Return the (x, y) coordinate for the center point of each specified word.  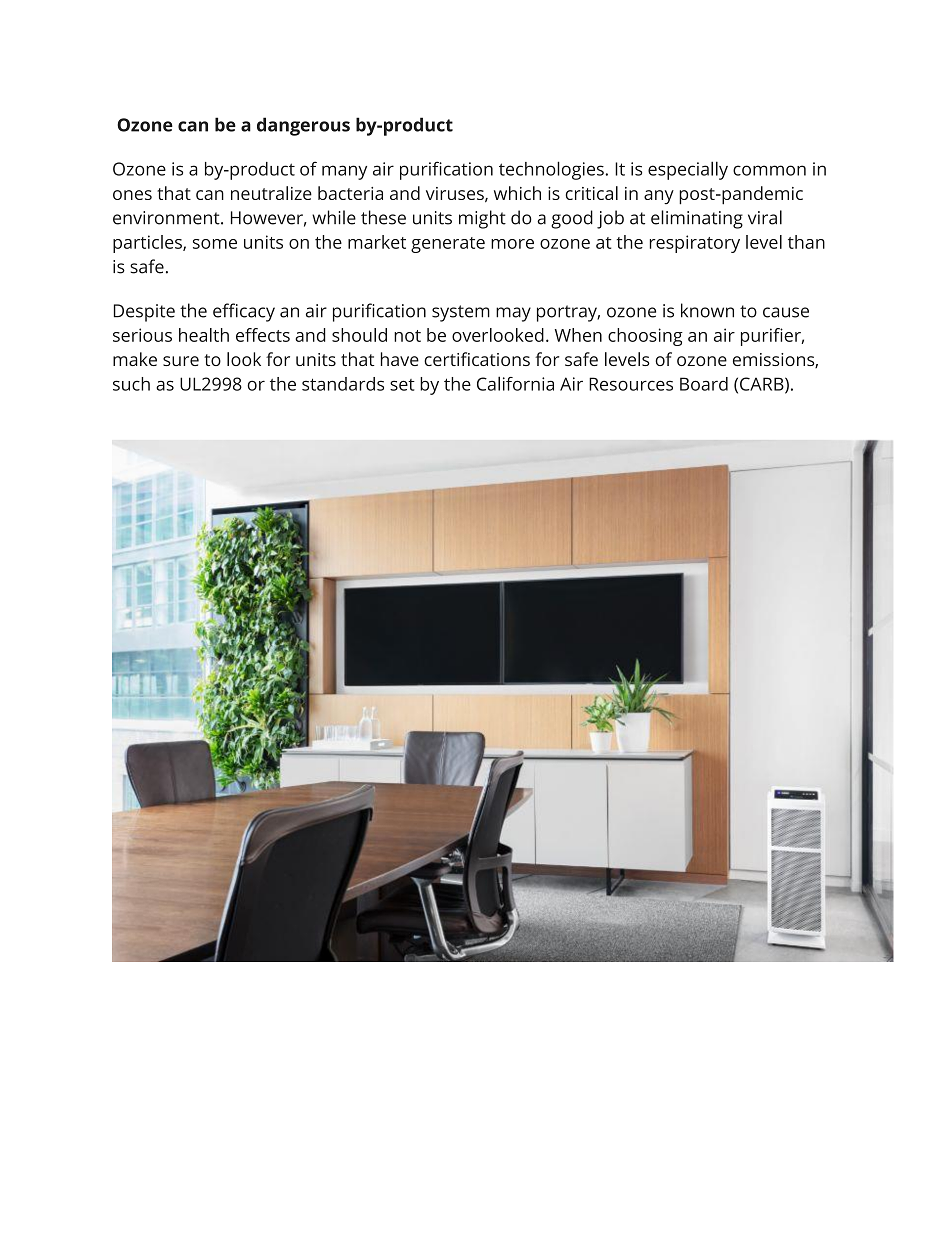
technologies (551, 170)
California (515, 383)
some (215, 244)
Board (704, 384)
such (131, 384)
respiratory (694, 244)
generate (448, 245)
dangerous (303, 126)
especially (688, 170)
